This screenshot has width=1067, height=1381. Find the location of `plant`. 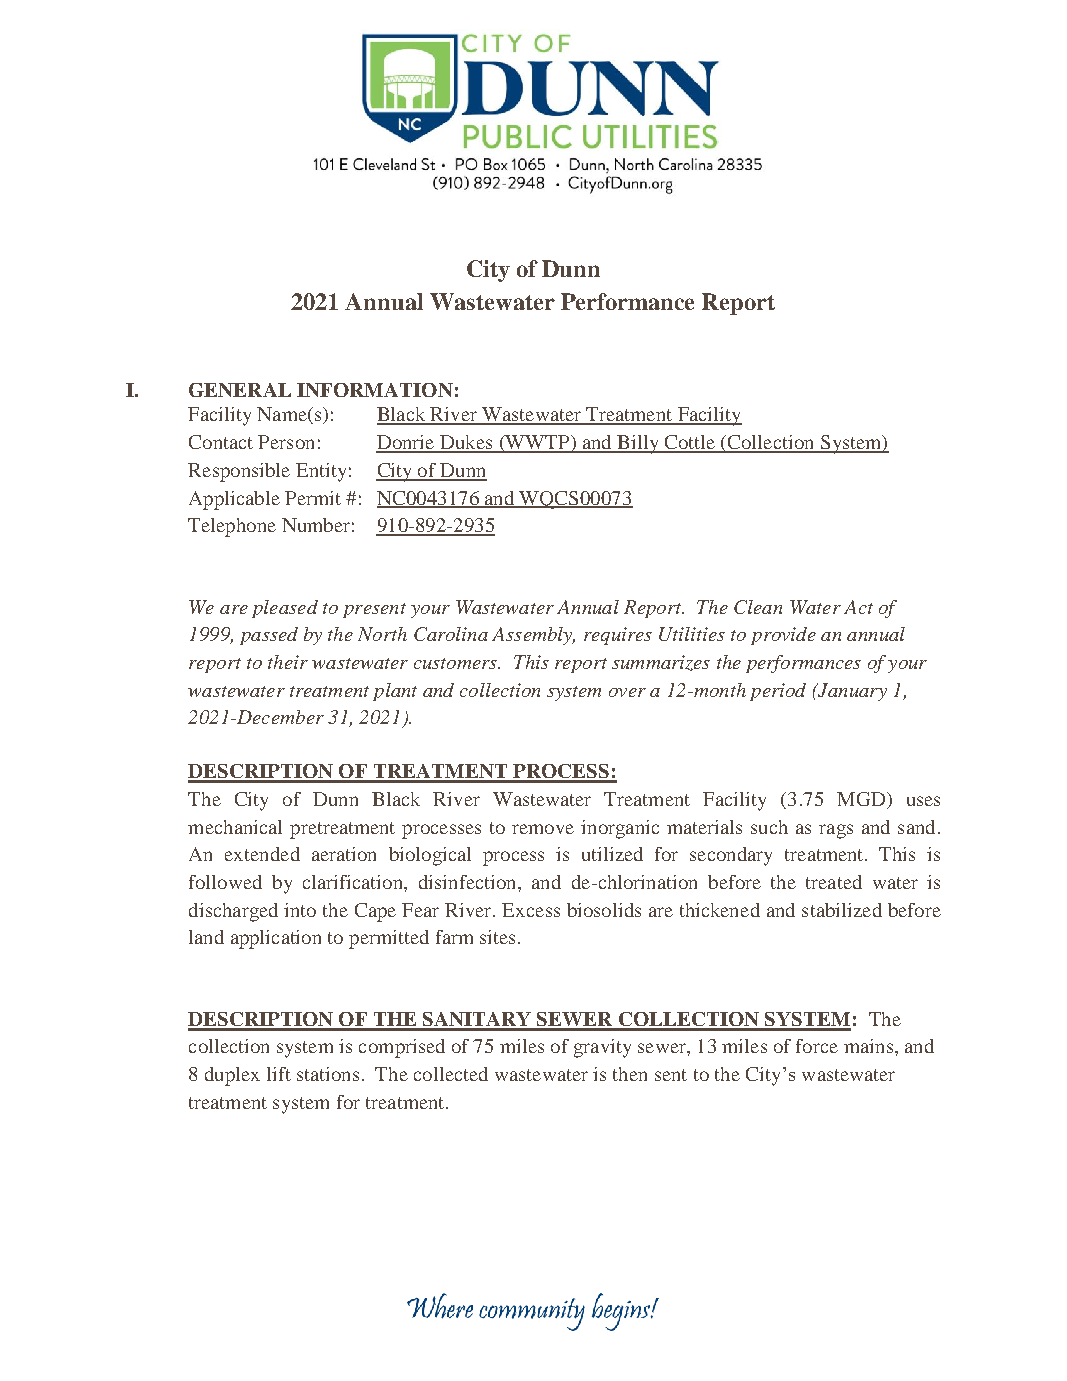

plant is located at coordinates (395, 692).
